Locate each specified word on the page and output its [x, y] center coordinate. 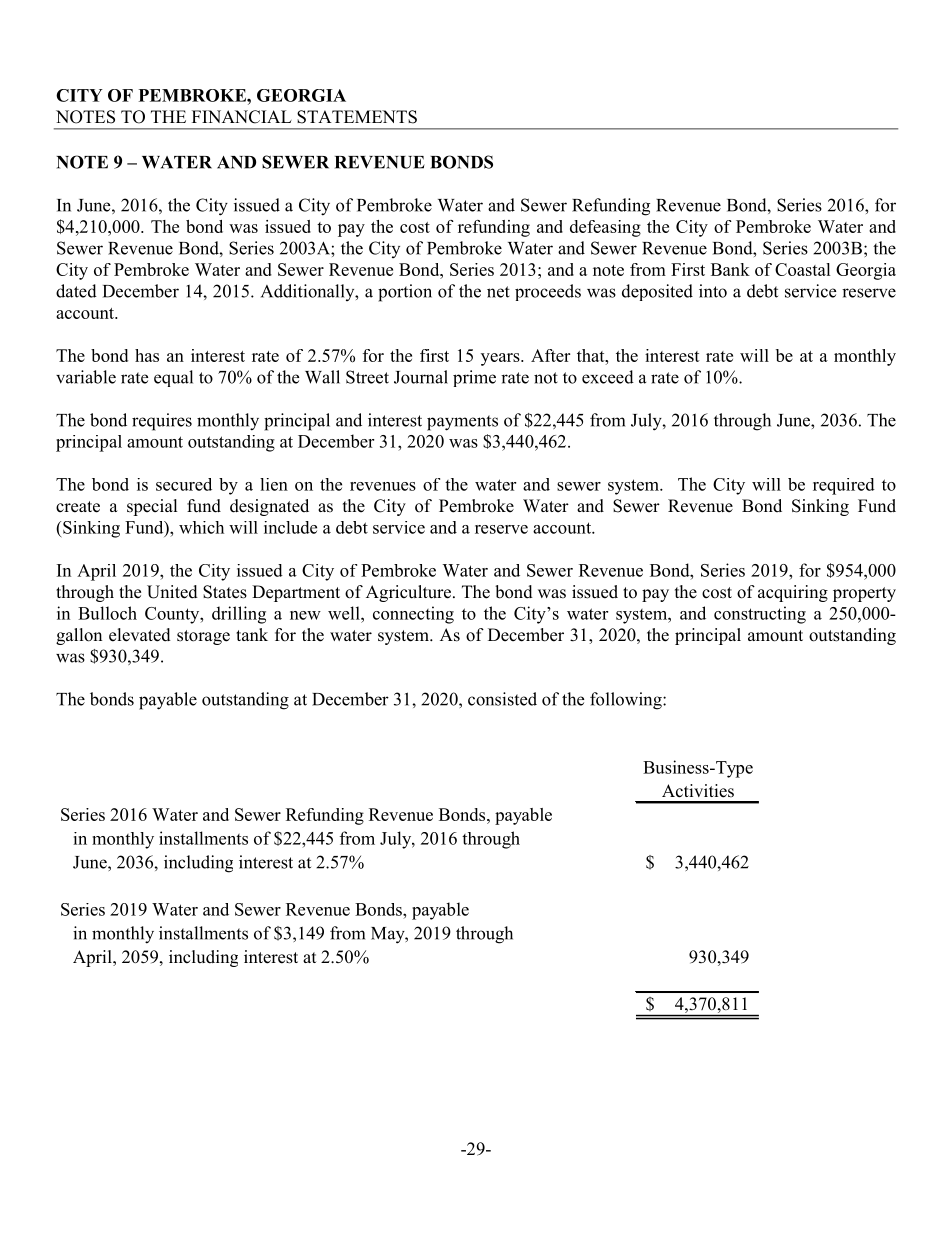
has [147, 355]
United [172, 592]
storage [203, 637]
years [501, 359]
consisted [502, 699]
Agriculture [410, 593]
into [713, 291]
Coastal [803, 269]
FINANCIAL [242, 117]
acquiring [793, 593]
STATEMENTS [357, 117]
